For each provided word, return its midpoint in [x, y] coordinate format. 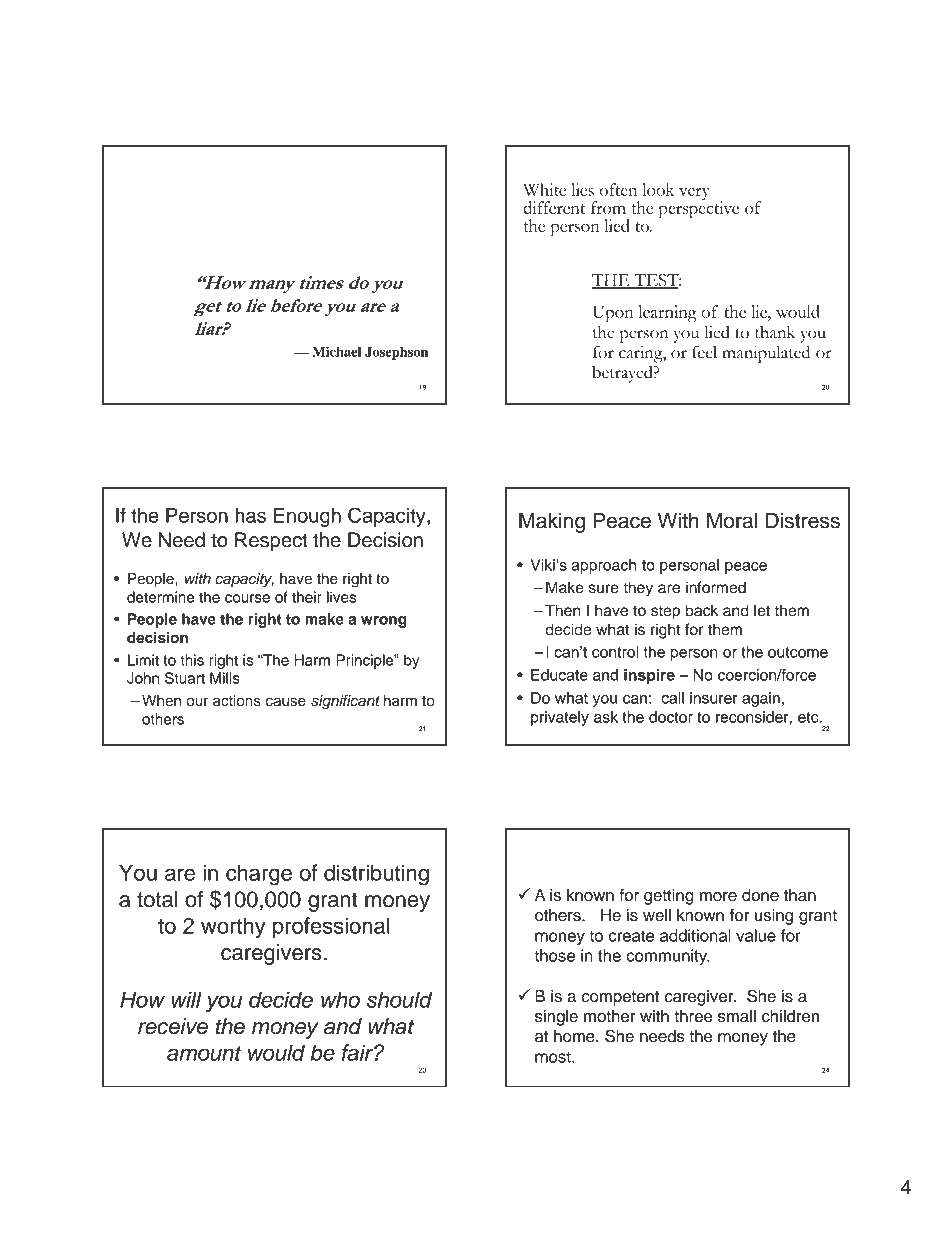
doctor [671, 717]
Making [552, 523]
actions [237, 701]
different [554, 207]
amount [204, 1053]
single [556, 1018]
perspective [698, 208]
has [250, 515]
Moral [732, 521]
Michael [336, 351]
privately [560, 718]
